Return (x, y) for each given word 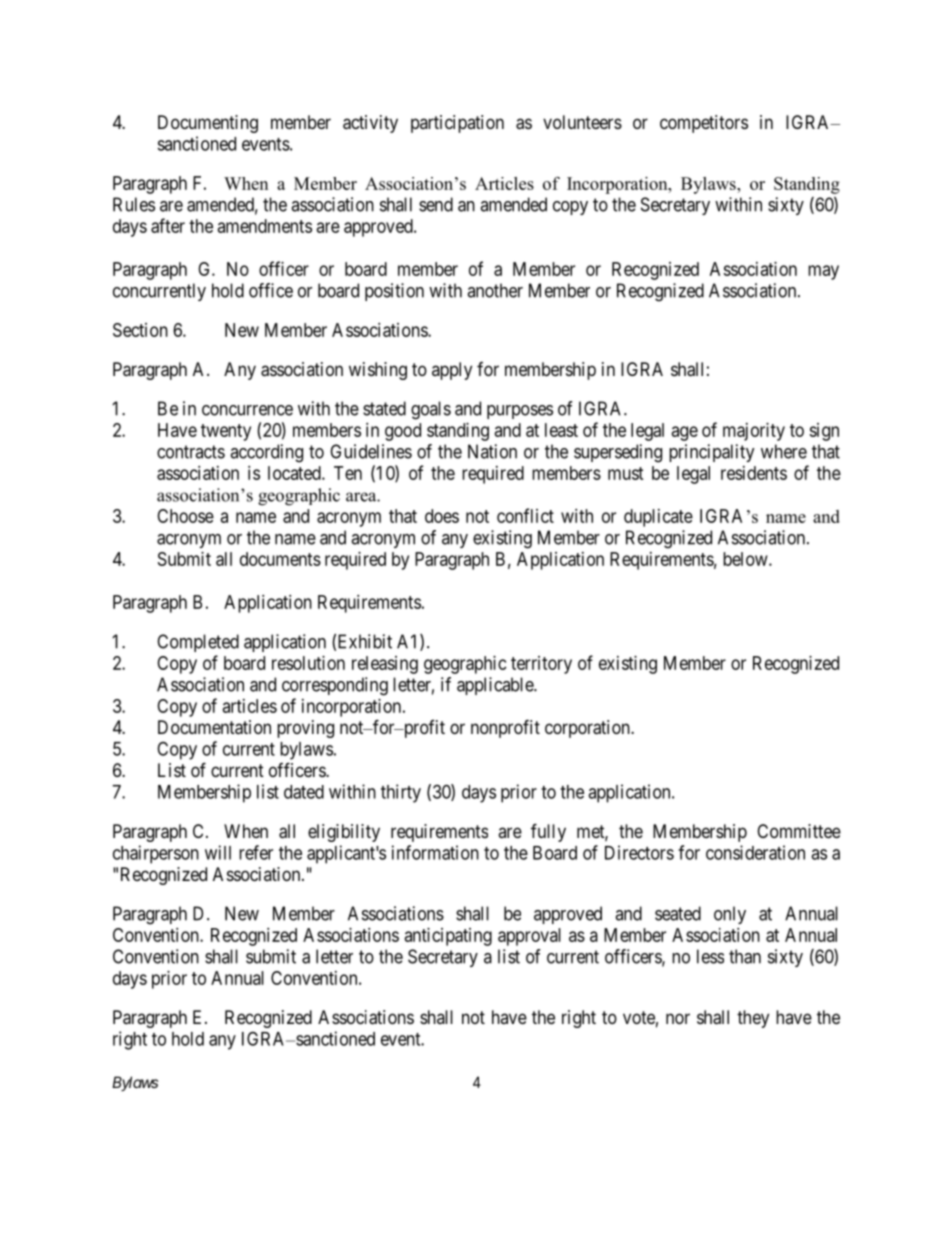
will (218, 852)
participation (457, 124)
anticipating (448, 937)
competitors (704, 124)
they (753, 1019)
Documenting (208, 124)
